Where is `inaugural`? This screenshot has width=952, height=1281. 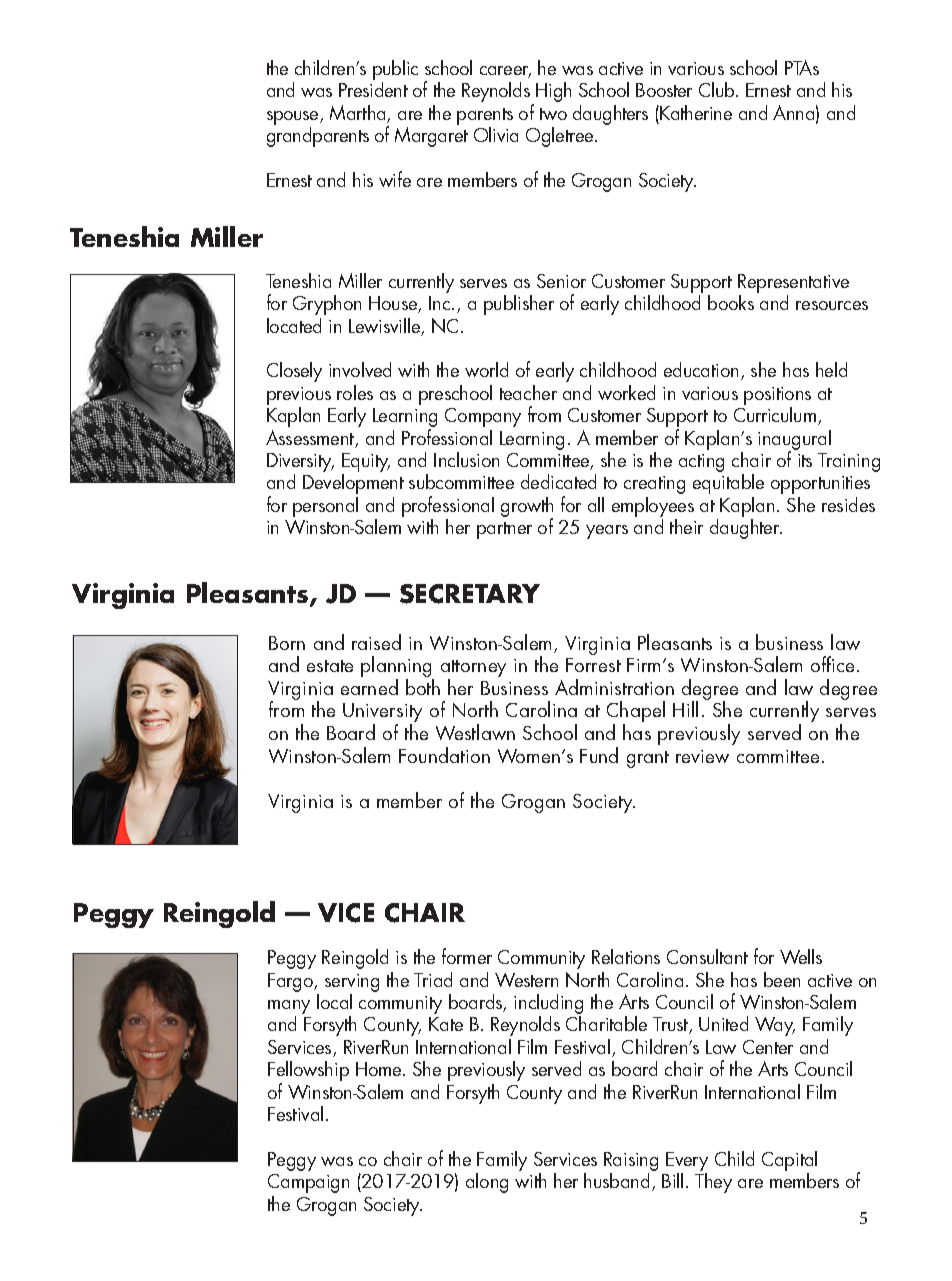
inaugural is located at coordinates (794, 441).
